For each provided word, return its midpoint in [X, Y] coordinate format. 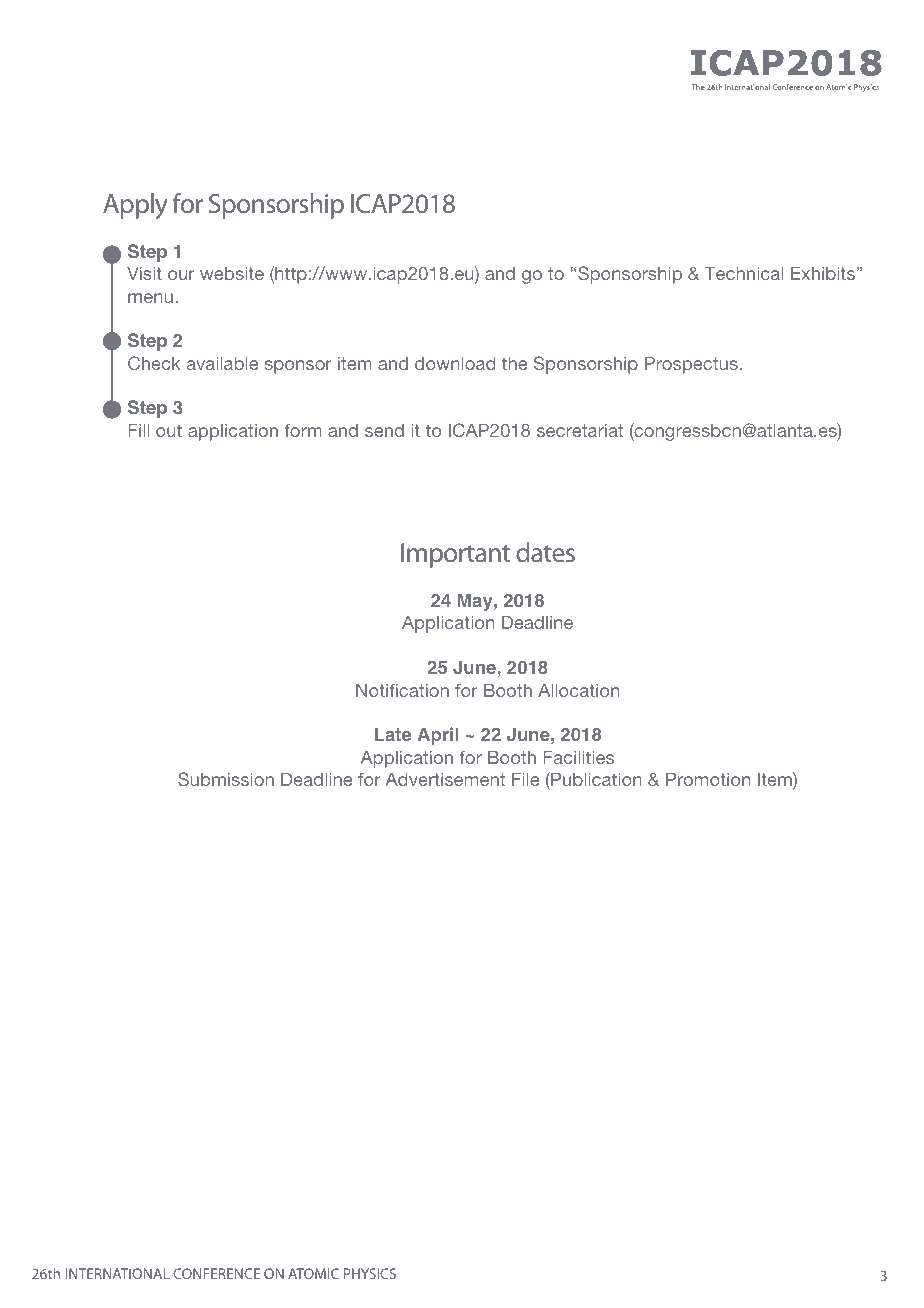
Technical [744, 273]
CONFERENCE [216, 1273]
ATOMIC [313, 1273]
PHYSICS [370, 1273]
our [181, 275]
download [455, 363]
